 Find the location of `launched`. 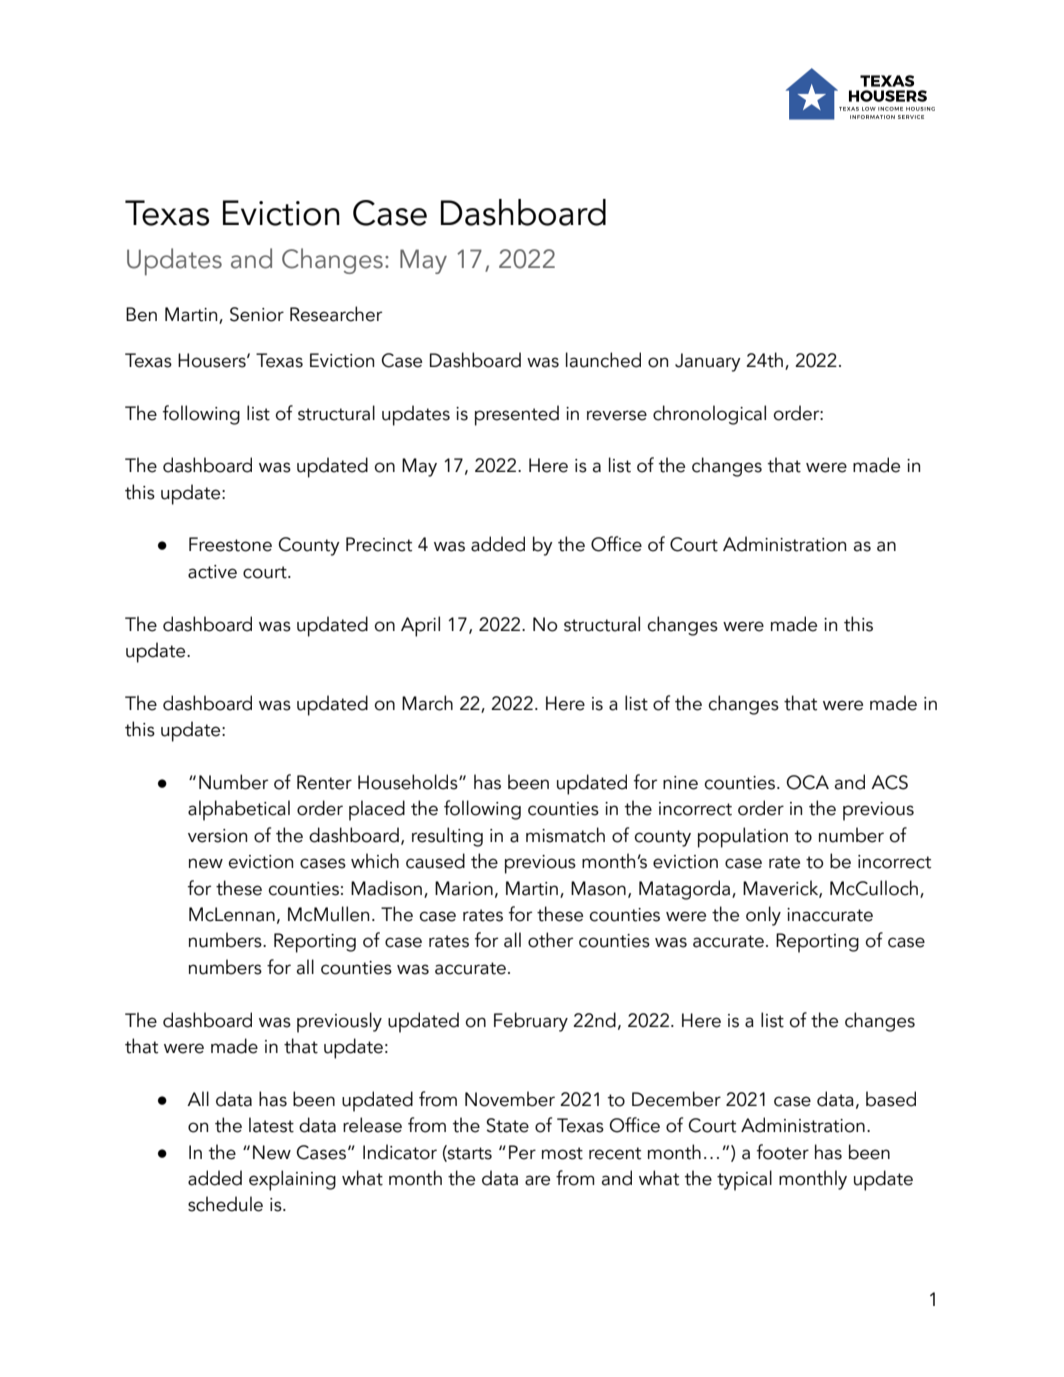

launched is located at coordinates (603, 360).
